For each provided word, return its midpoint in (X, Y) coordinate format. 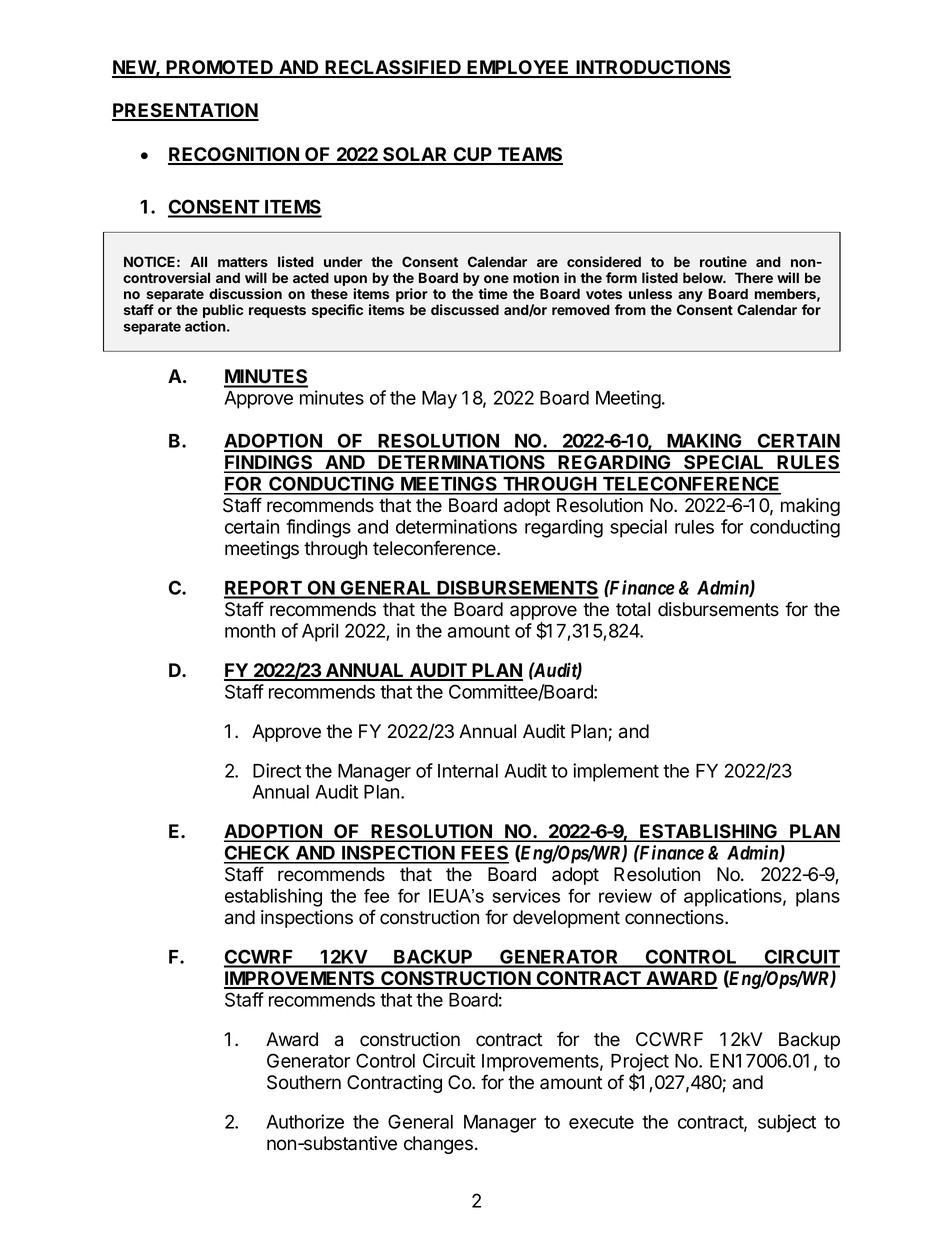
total (633, 609)
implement (616, 772)
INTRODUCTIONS (652, 68)
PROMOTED (220, 68)
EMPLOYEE (519, 68)
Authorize (305, 1121)
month (250, 631)
